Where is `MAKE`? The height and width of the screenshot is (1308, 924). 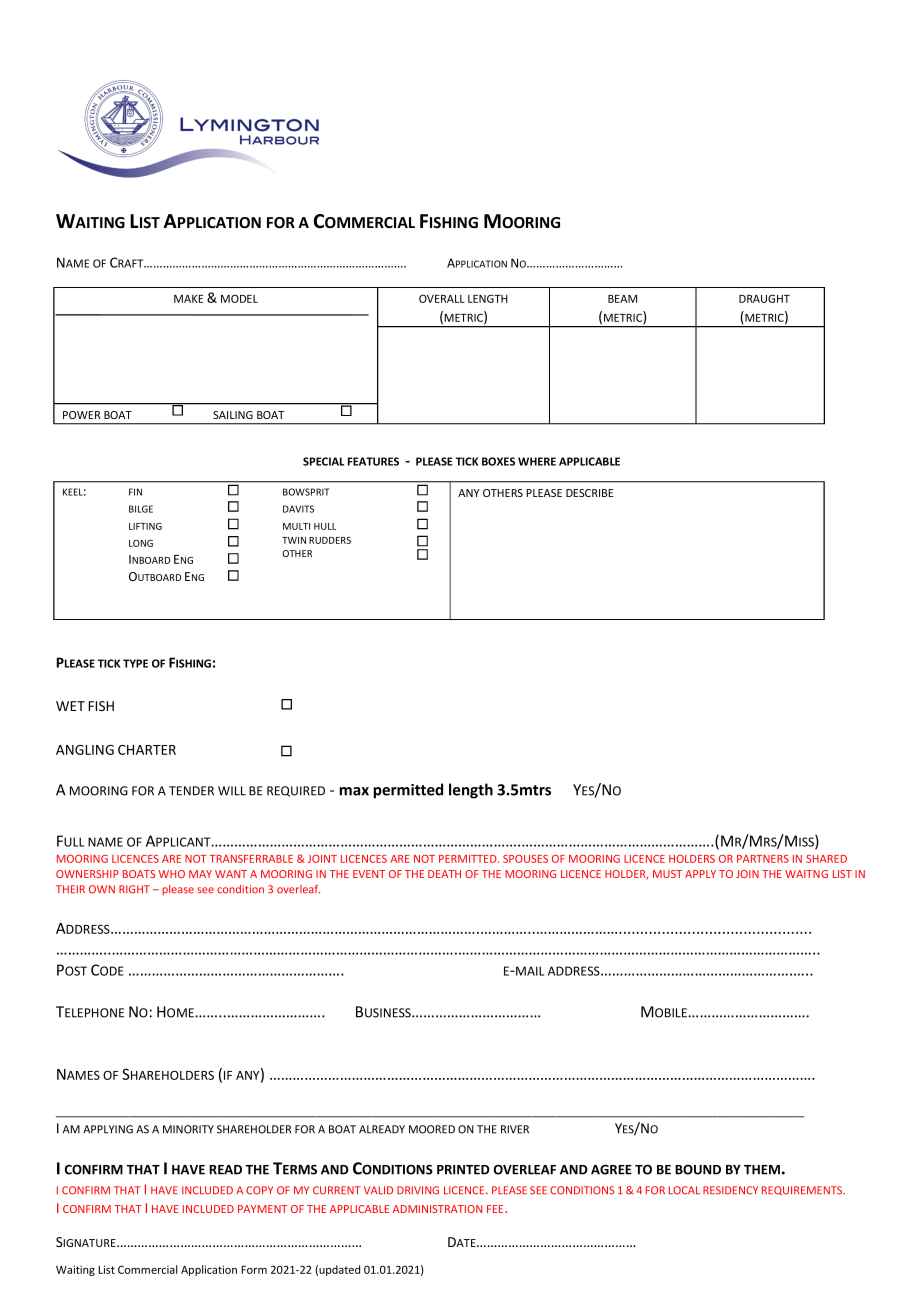 MAKE is located at coordinates (188, 299).
